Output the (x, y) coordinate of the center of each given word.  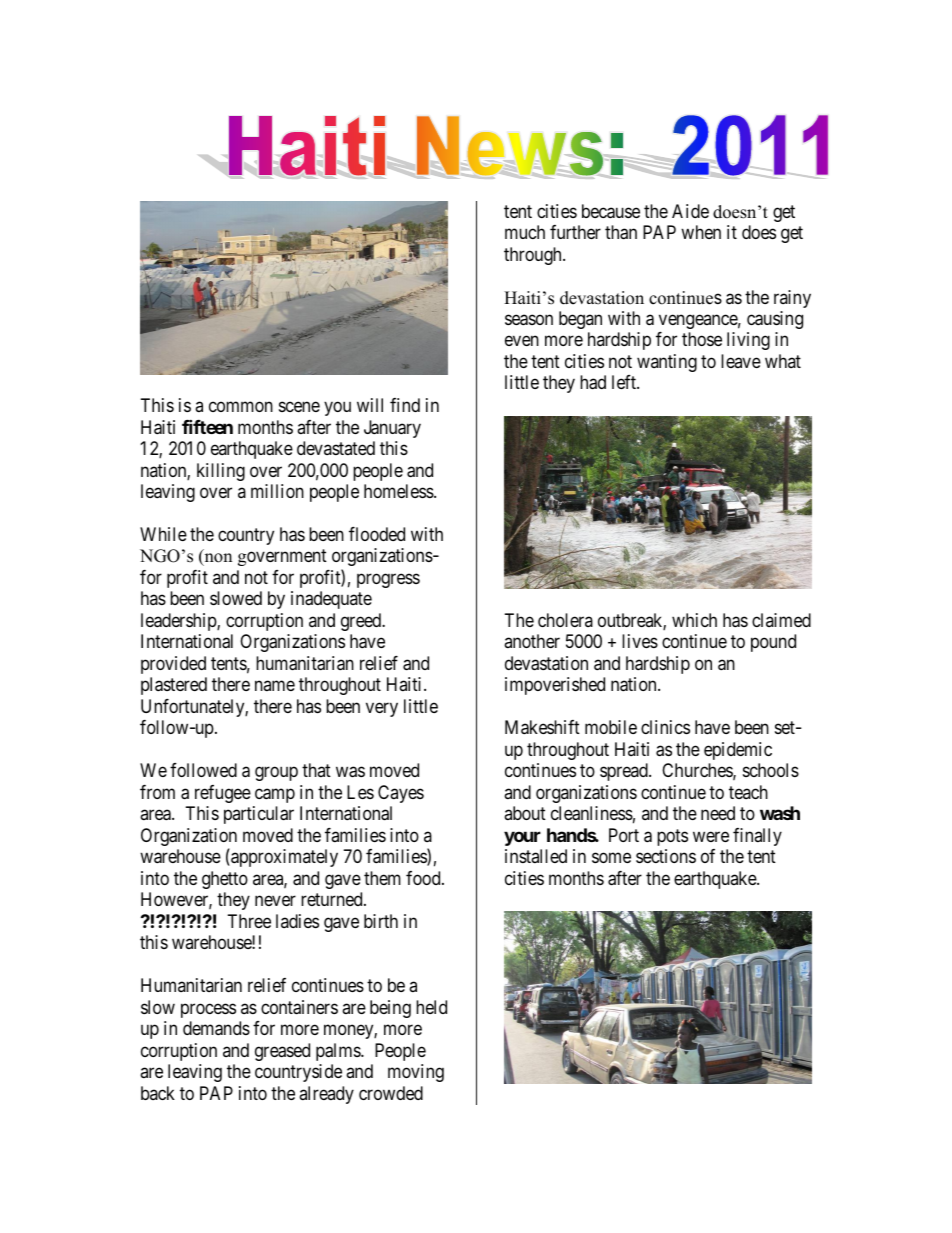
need (718, 813)
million (277, 491)
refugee (223, 794)
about (525, 813)
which (694, 620)
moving (416, 1073)
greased (282, 1052)
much (525, 232)
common (241, 407)
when (701, 232)
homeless (399, 491)
